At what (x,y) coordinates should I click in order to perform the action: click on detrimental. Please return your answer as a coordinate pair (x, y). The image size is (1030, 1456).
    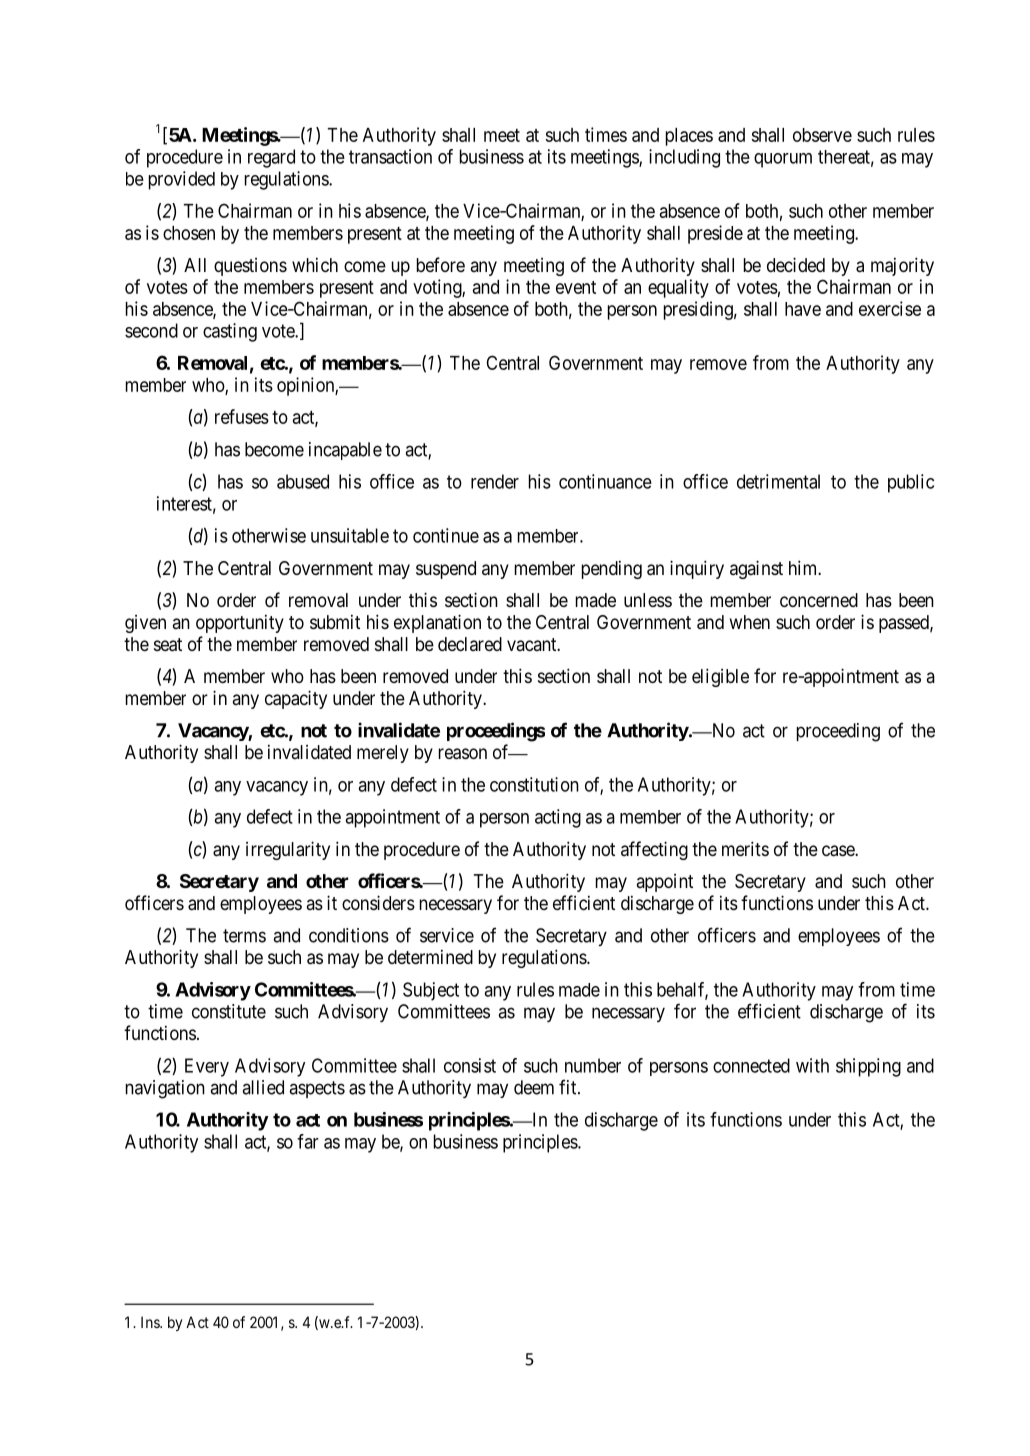
    Looking at the image, I should click on (778, 481).
